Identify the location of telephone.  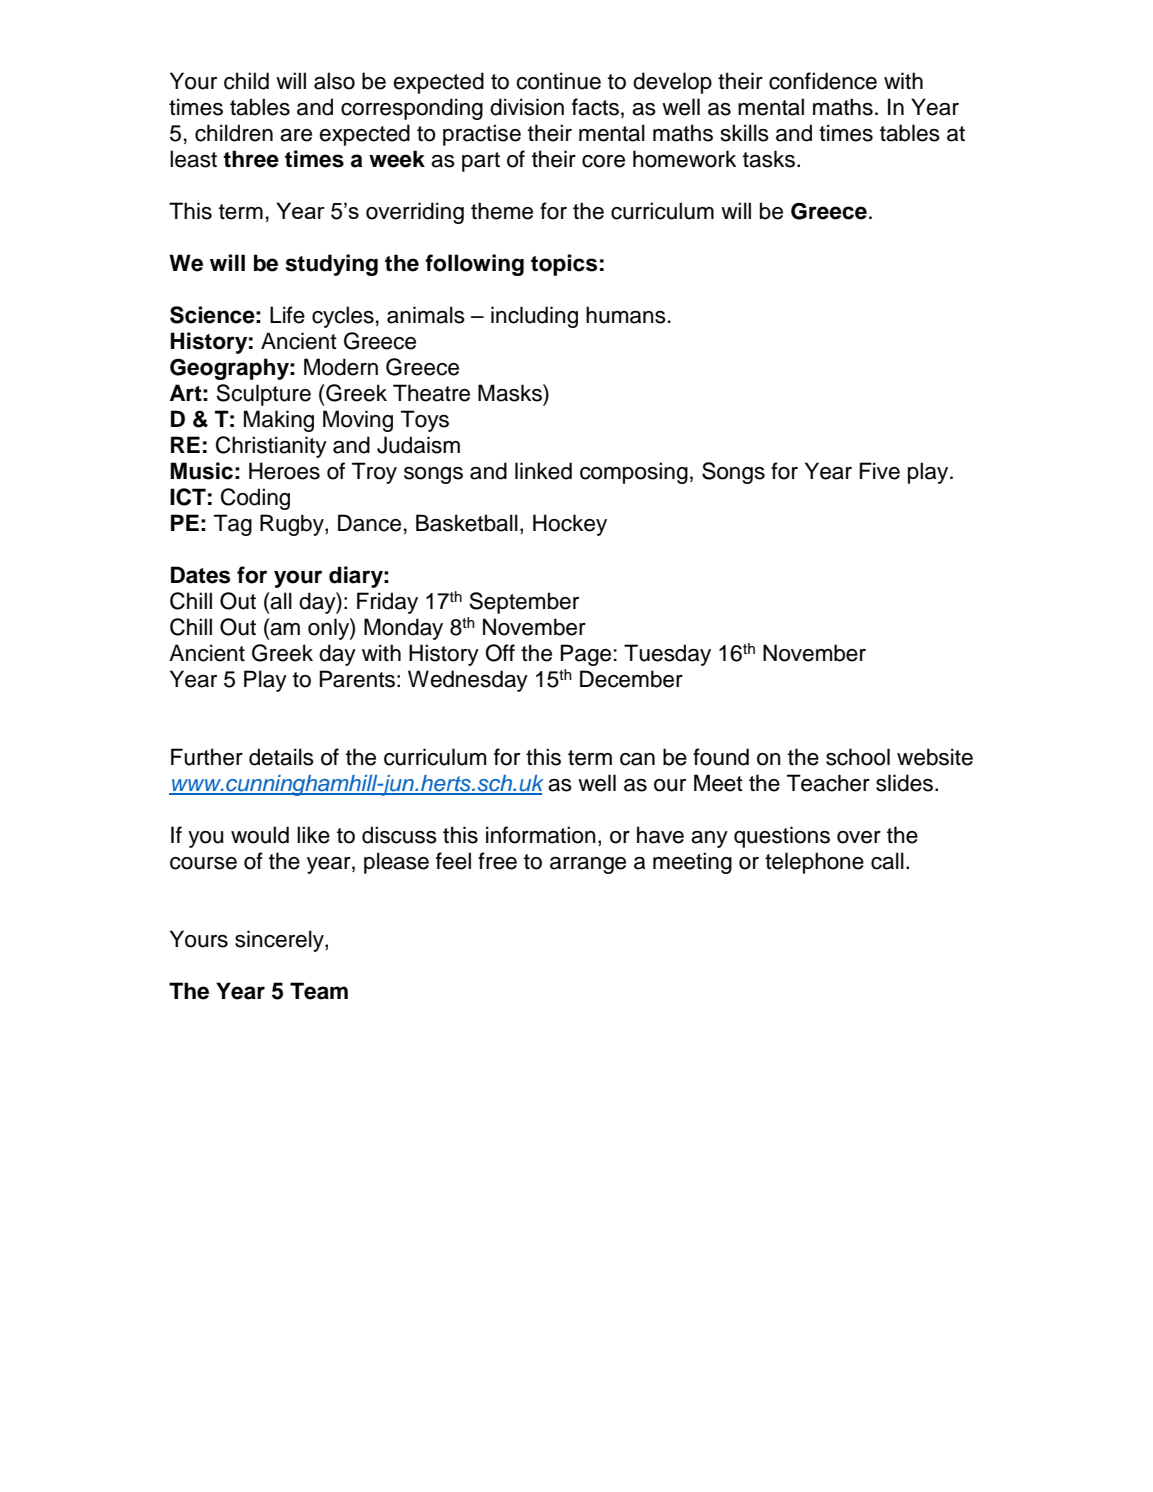
(814, 863).
